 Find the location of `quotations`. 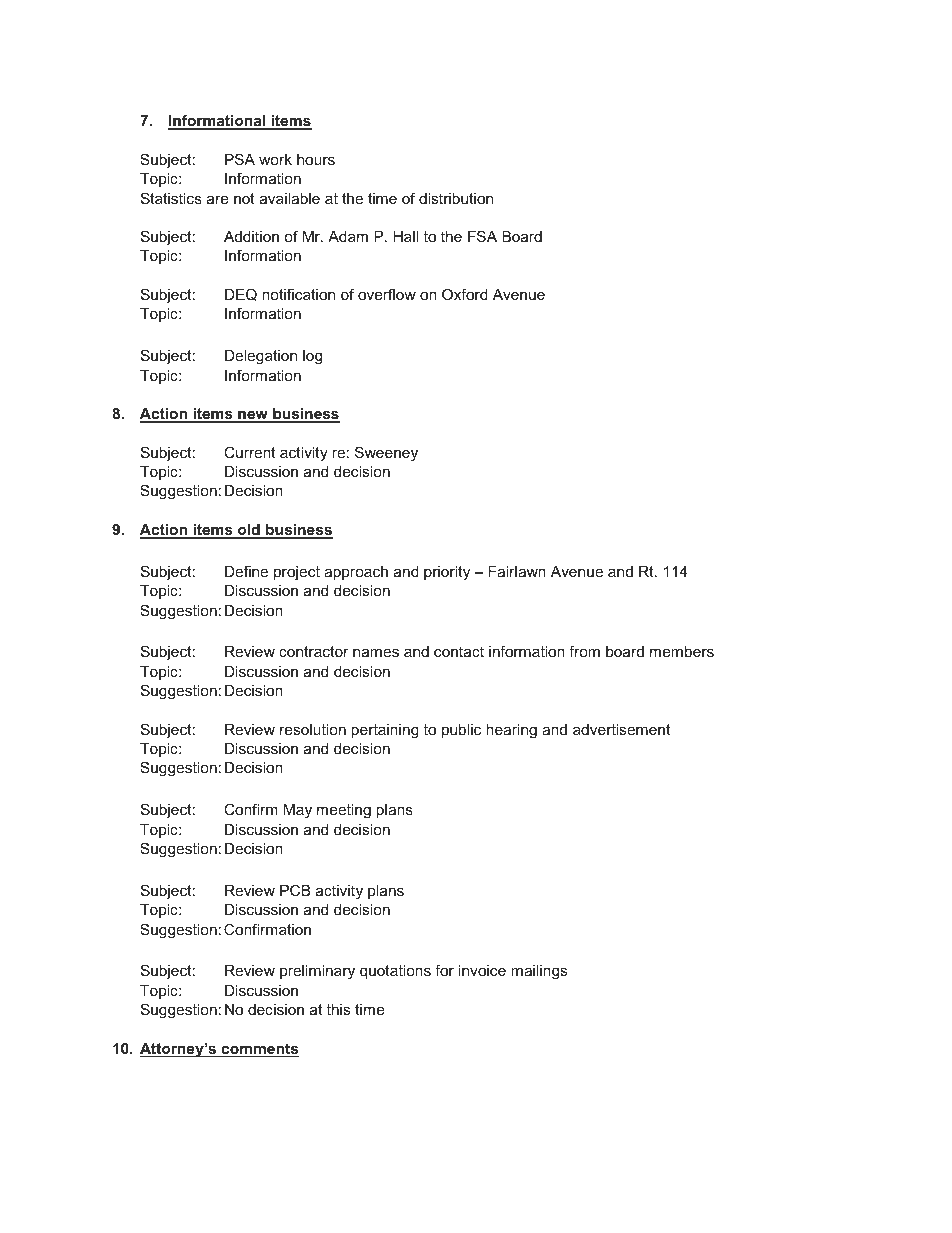

quotations is located at coordinates (395, 972).
